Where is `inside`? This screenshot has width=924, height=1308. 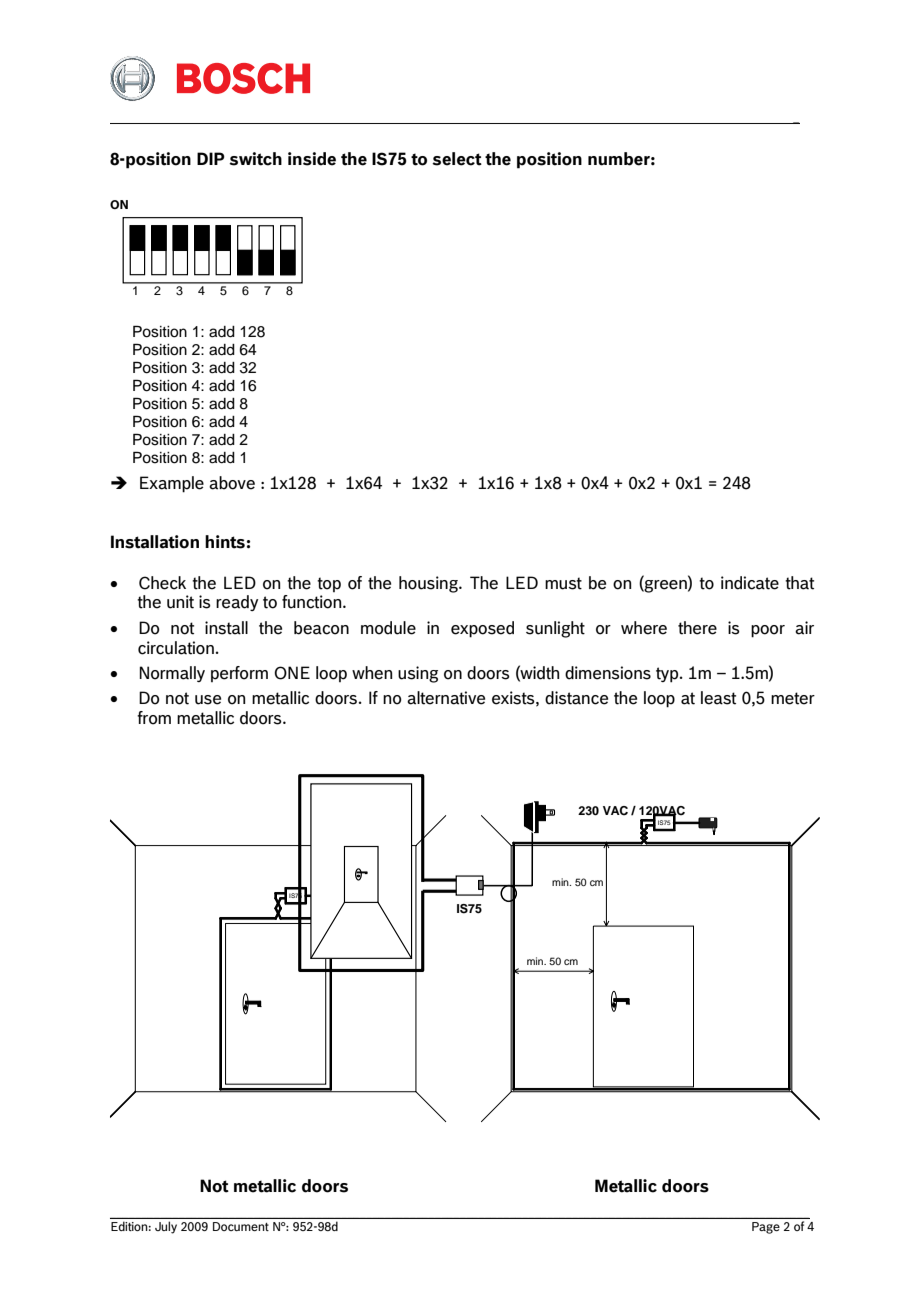 inside is located at coordinates (312, 159).
